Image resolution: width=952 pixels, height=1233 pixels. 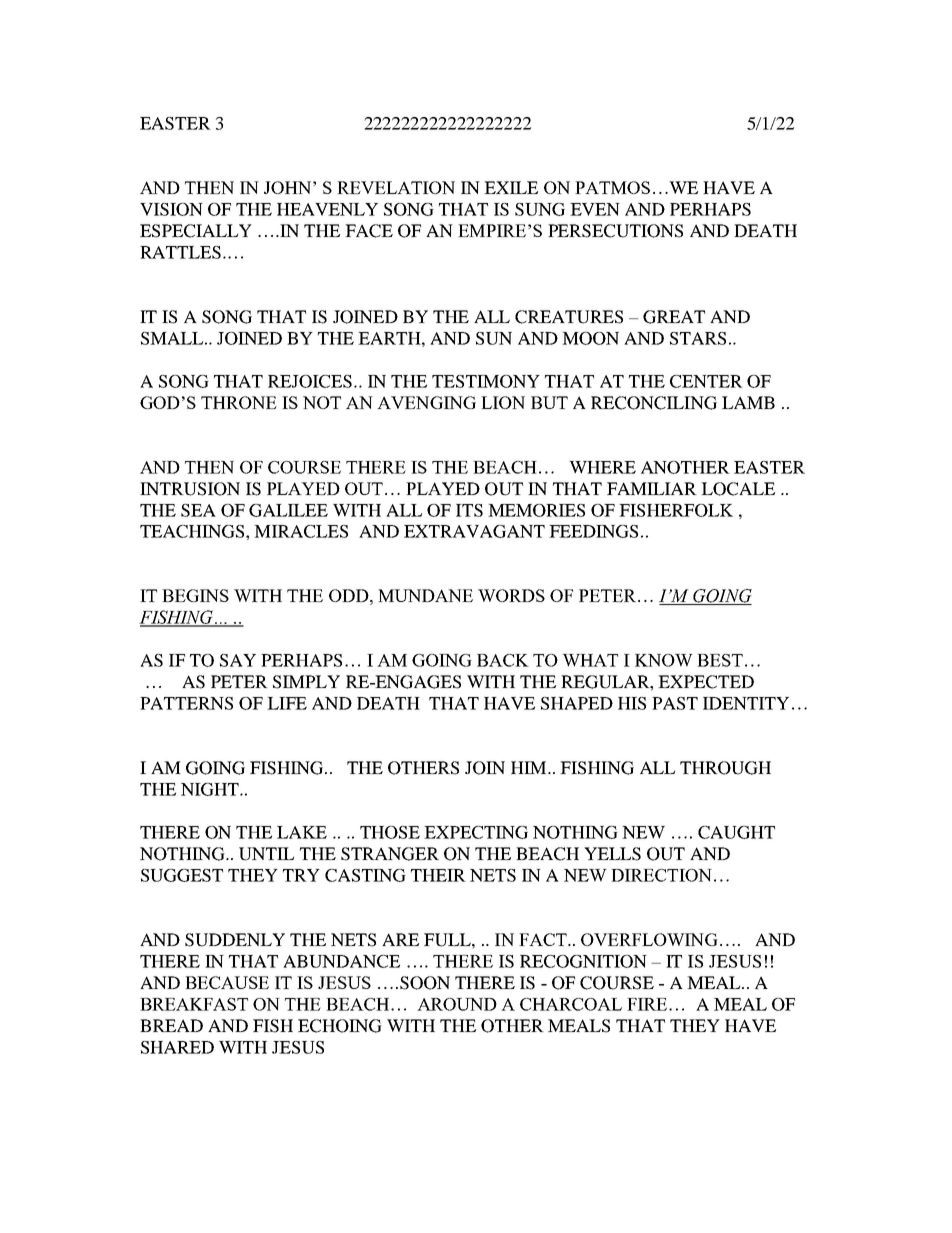 I want to click on MUNDANE, so click(x=425, y=595).
